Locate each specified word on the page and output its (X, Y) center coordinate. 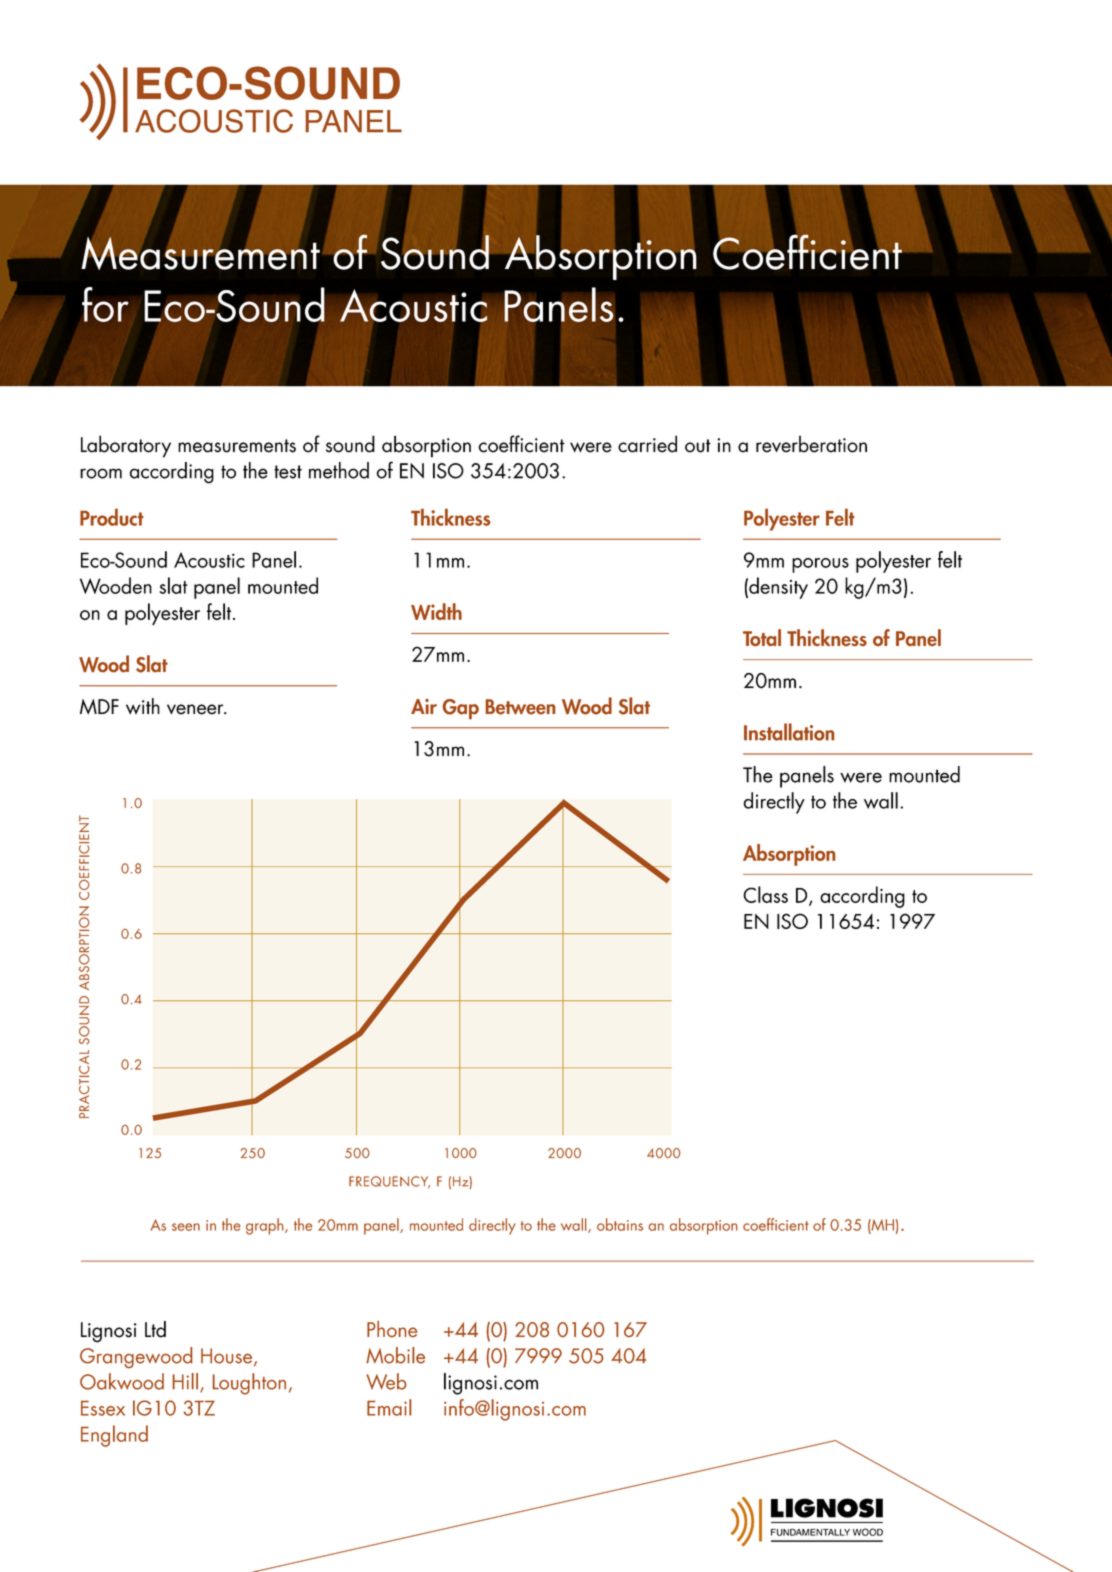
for (105, 304)
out (698, 446)
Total (762, 637)
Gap (461, 709)
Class (765, 894)
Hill (185, 1381)
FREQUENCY (389, 1182)
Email (389, 1407)
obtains (620, 1224)
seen (186, 1227)
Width (436, 611)
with (143, 706)
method (339, 470)
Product (111, 517)
